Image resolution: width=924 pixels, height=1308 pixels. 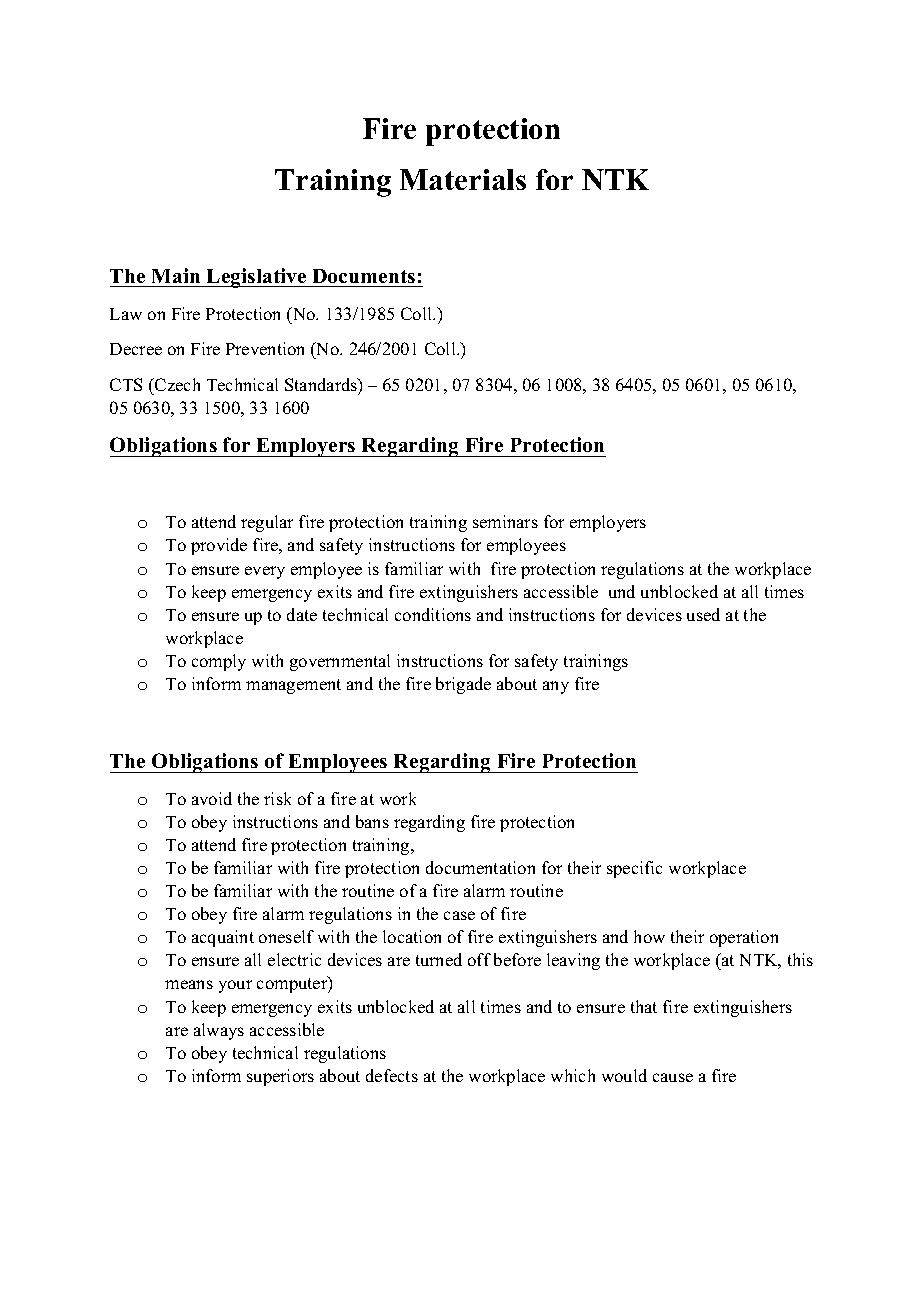 I want to click on used, so click(x=703, y=614).
